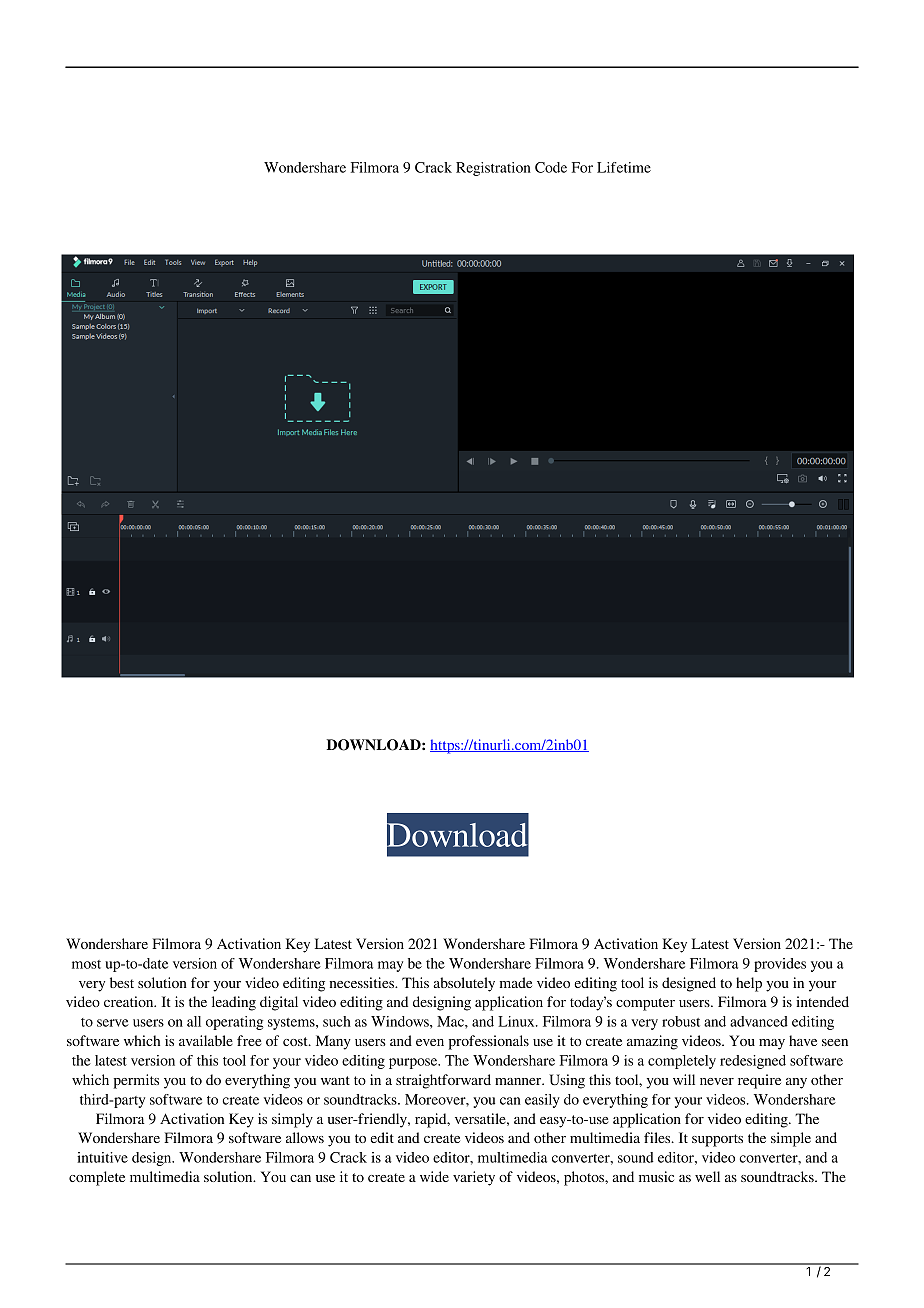 The height and width of the screenshot is (1308, 924). What do you see at coordinates (122, 982) in the screenshot?
I see `best` at bounding box center [122, 982].
